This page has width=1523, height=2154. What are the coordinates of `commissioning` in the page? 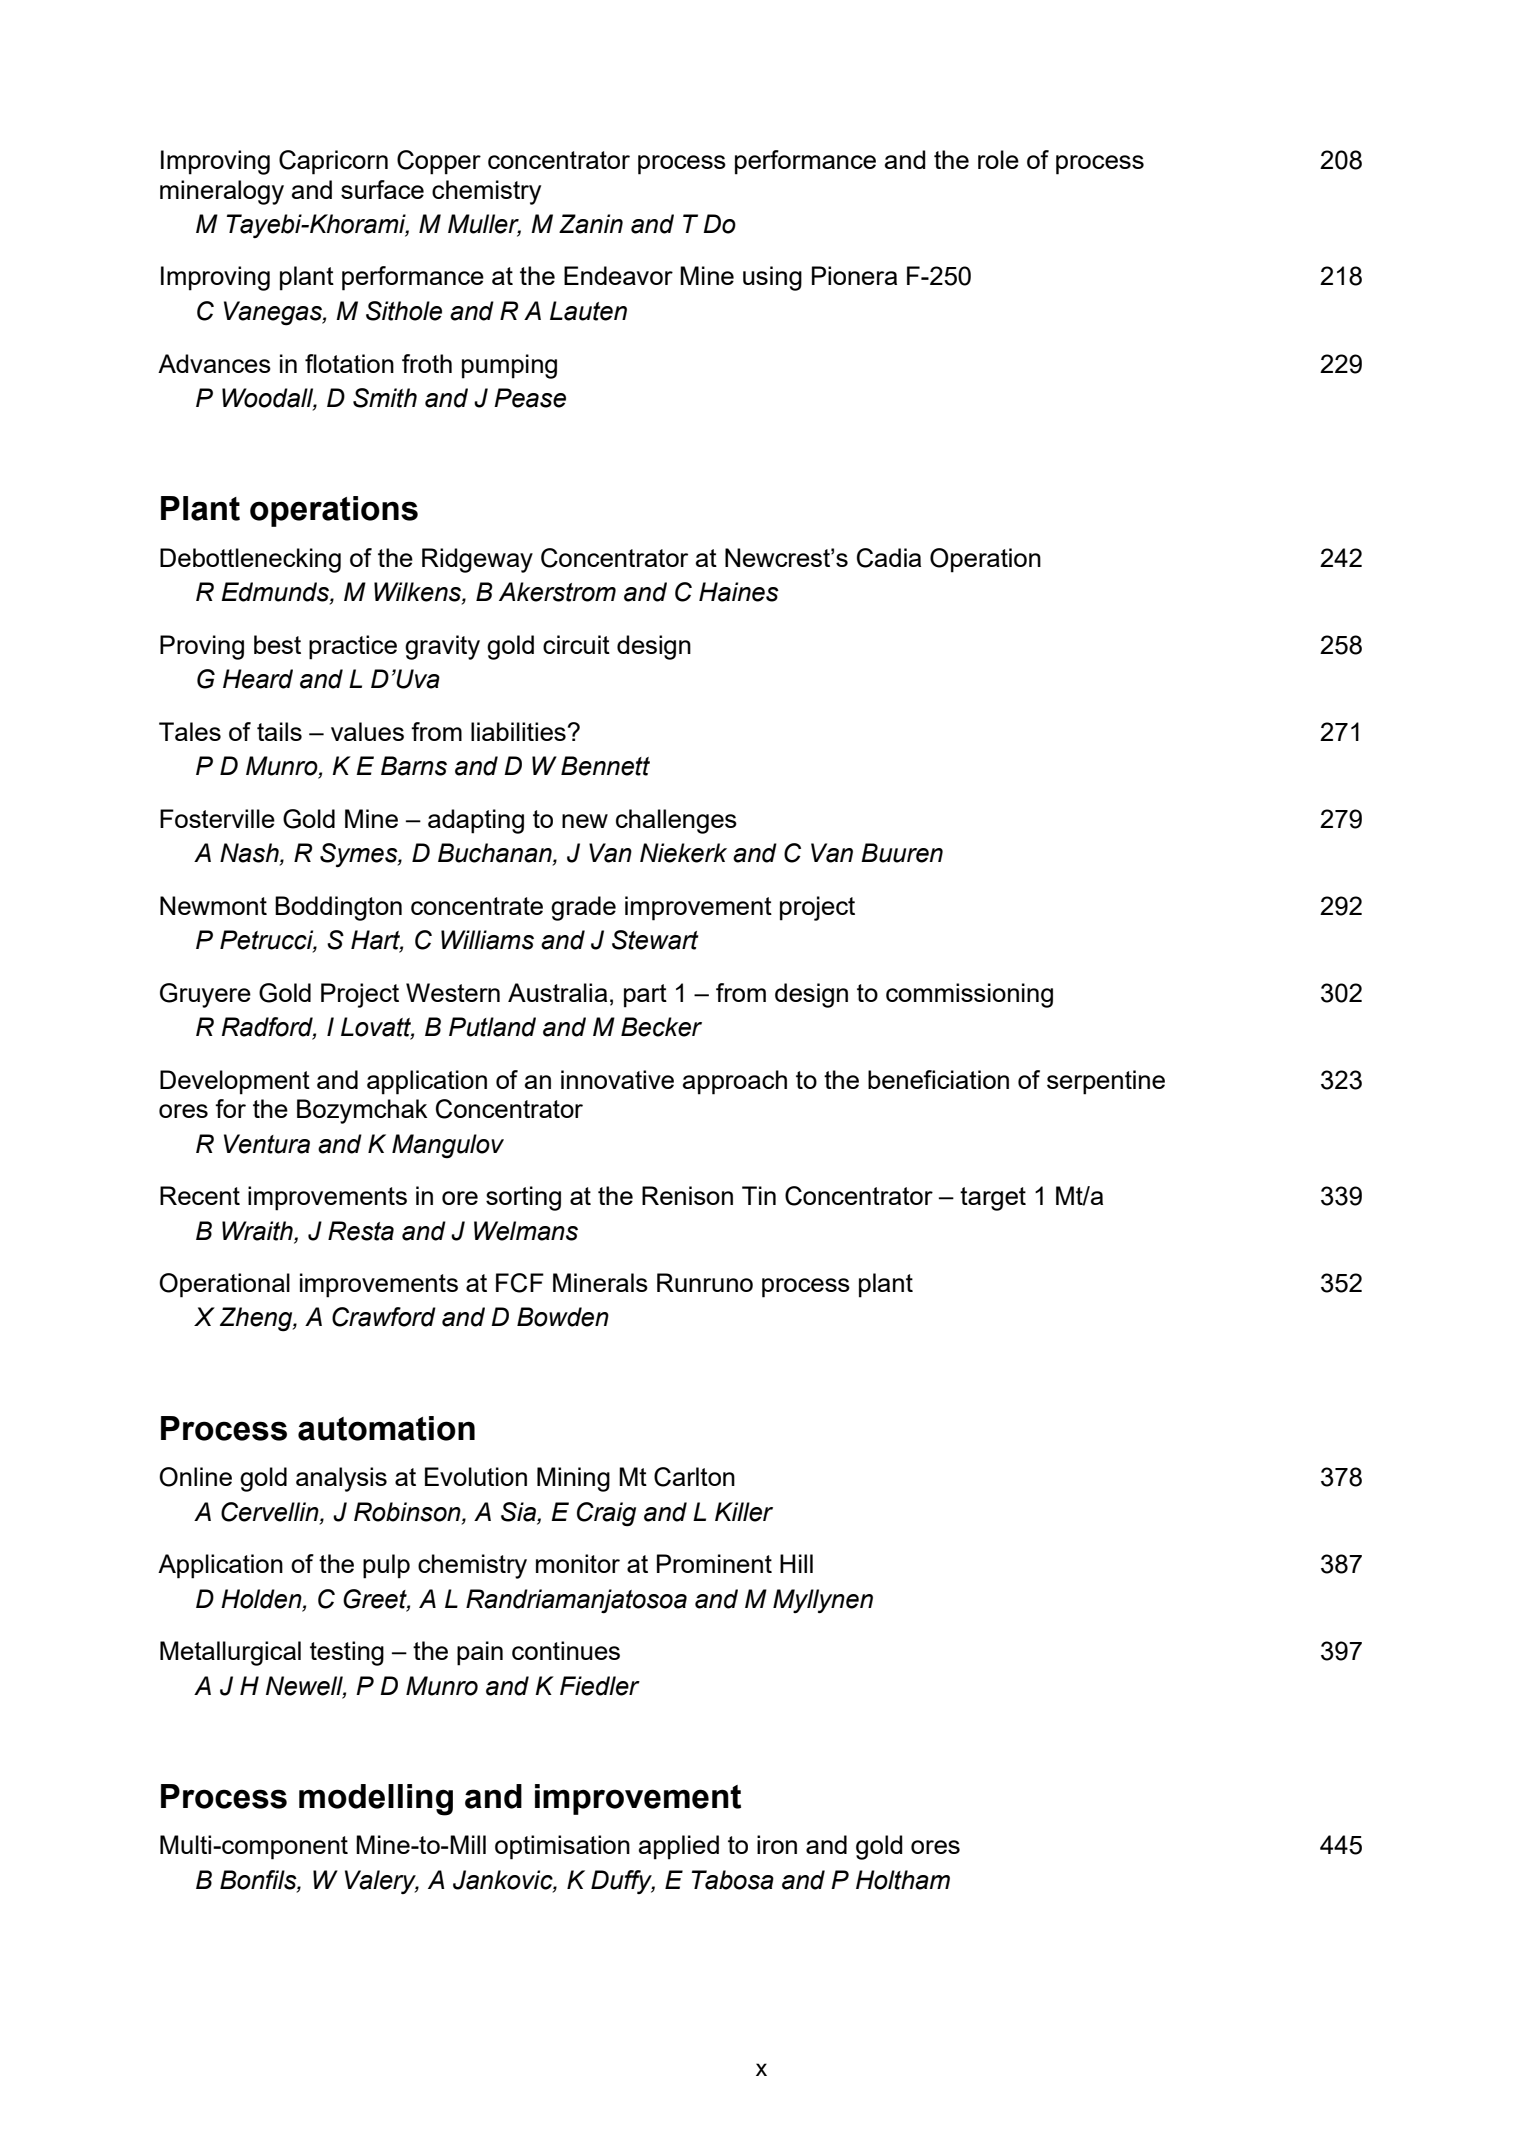 It's located at (969, 995).
